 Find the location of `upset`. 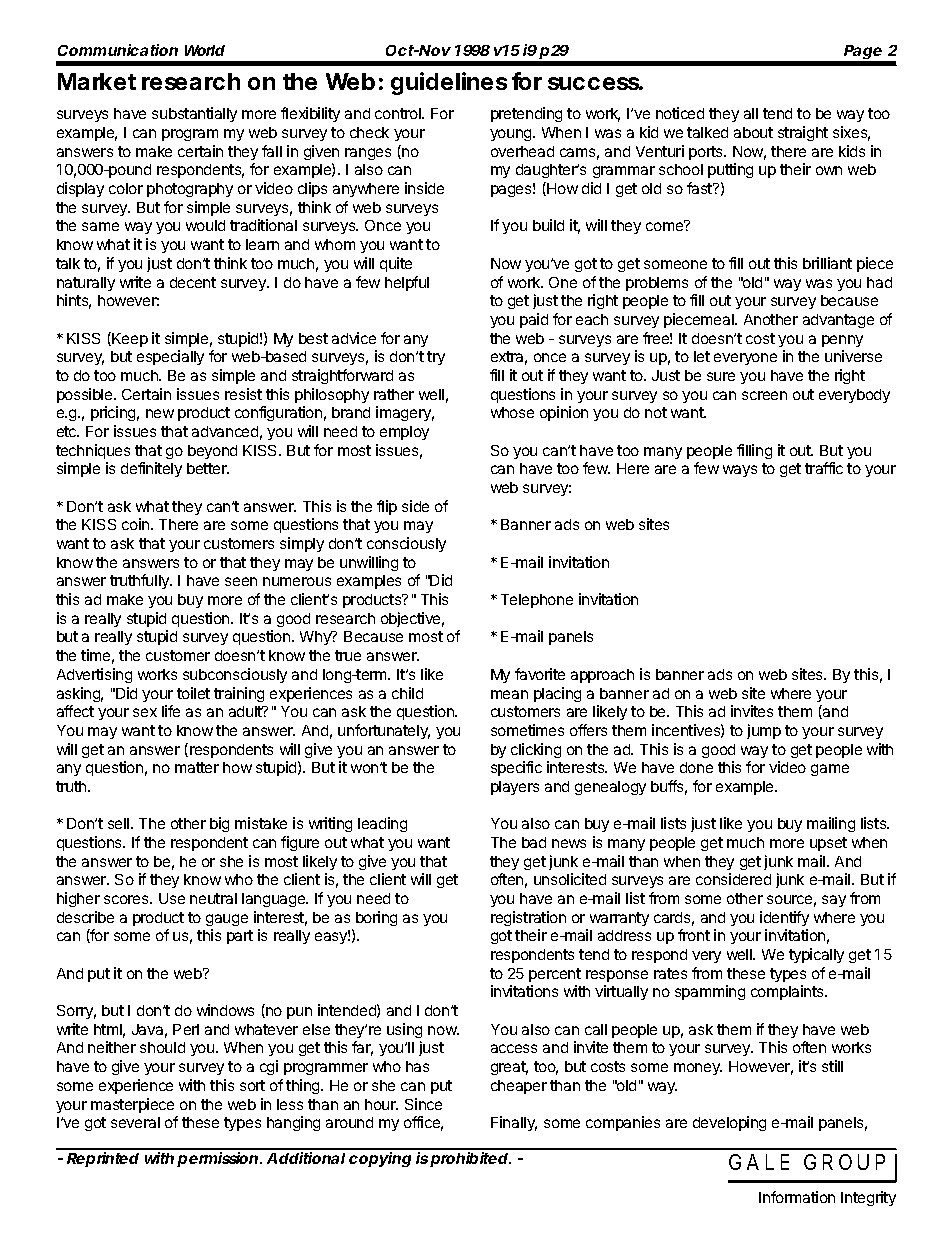

upset is located at coordinates (828, 844).
